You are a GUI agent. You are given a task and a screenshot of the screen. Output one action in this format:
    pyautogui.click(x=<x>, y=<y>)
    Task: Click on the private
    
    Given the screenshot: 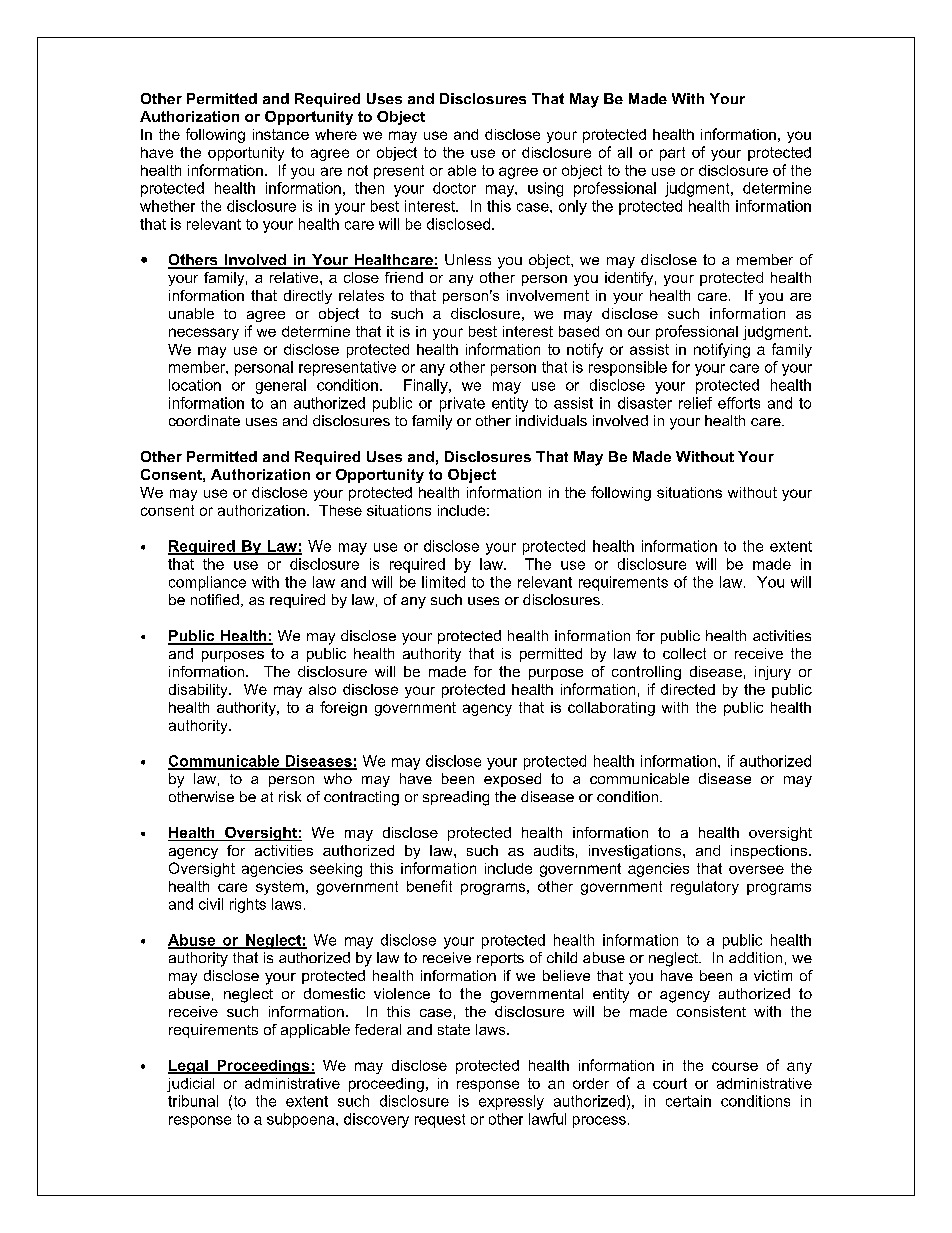 What is the action you would take?
    pyautogui.click(x=462, y=404)
